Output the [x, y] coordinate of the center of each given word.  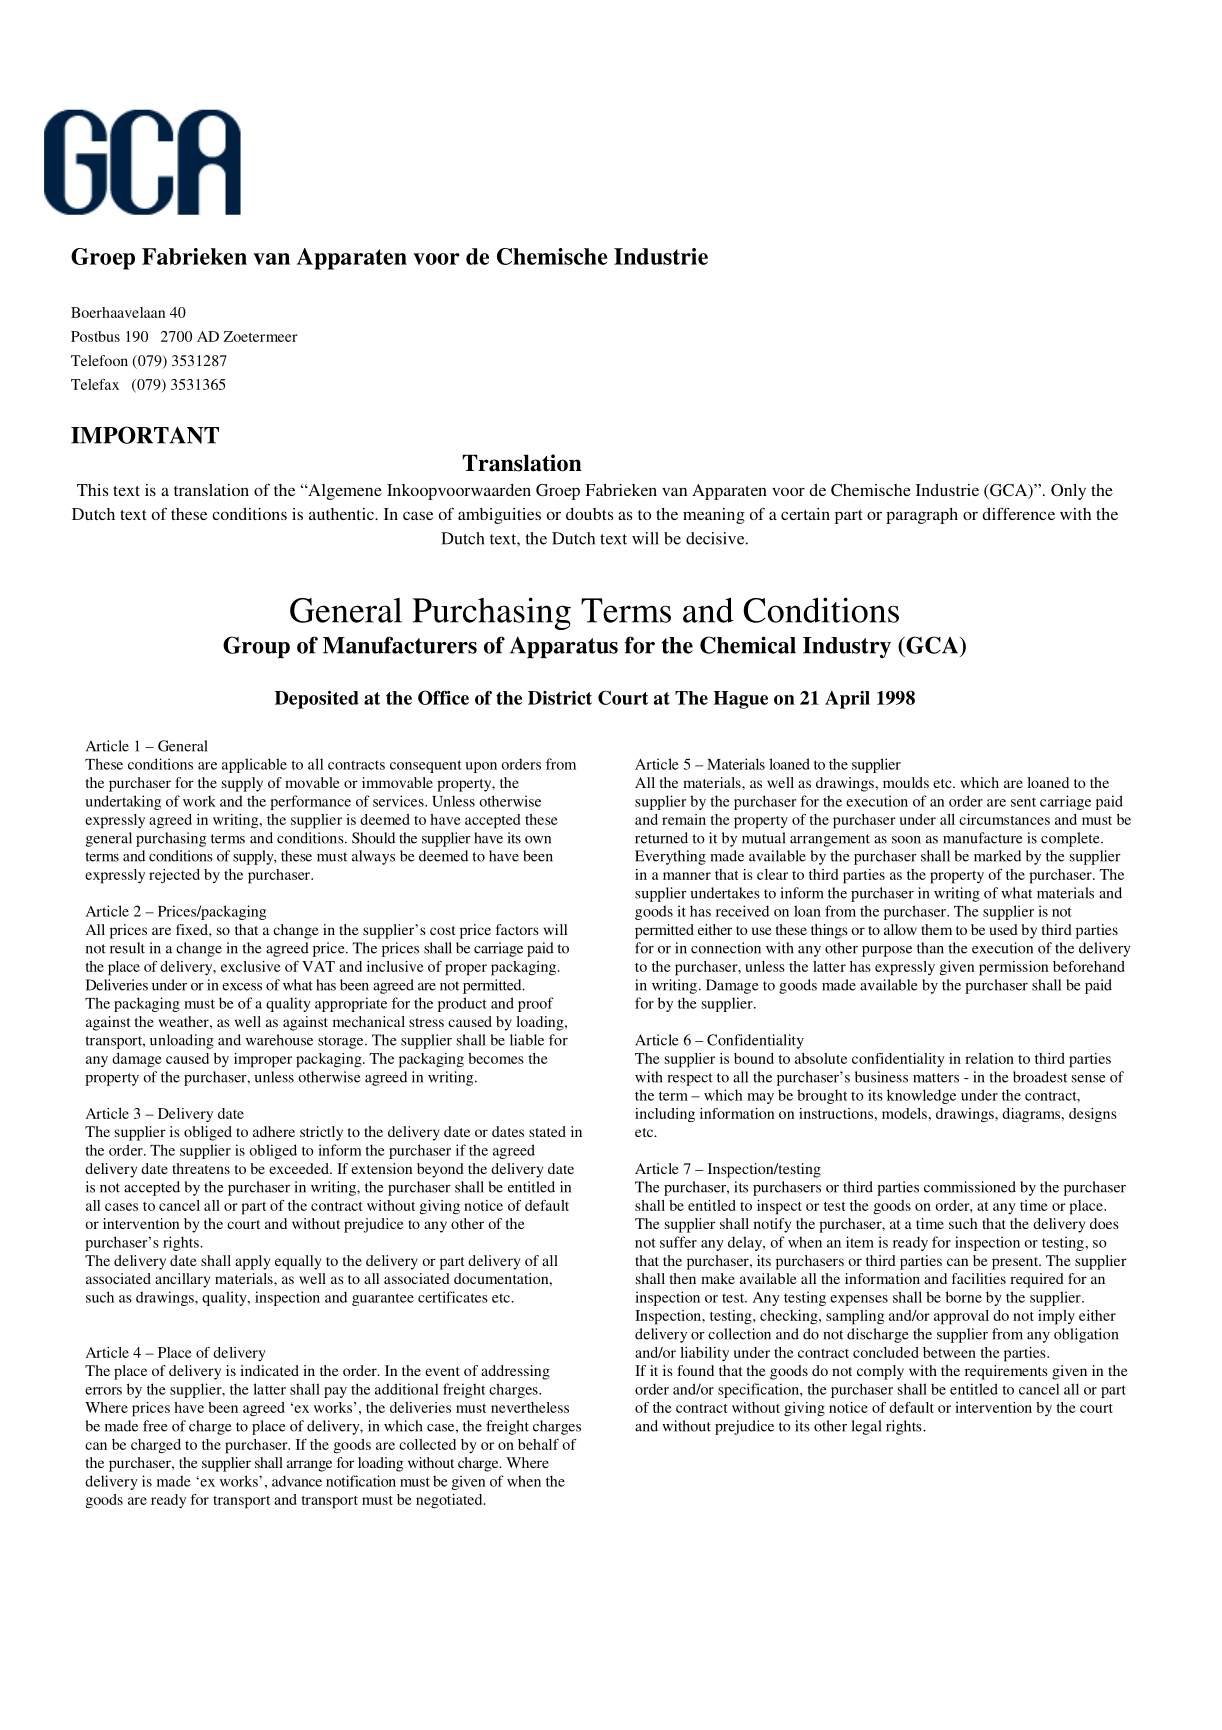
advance [297, 1481]
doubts [589, 514]
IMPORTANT [145, 435]
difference [1018, 513]
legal [867, 1427]
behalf [538, 1444]
